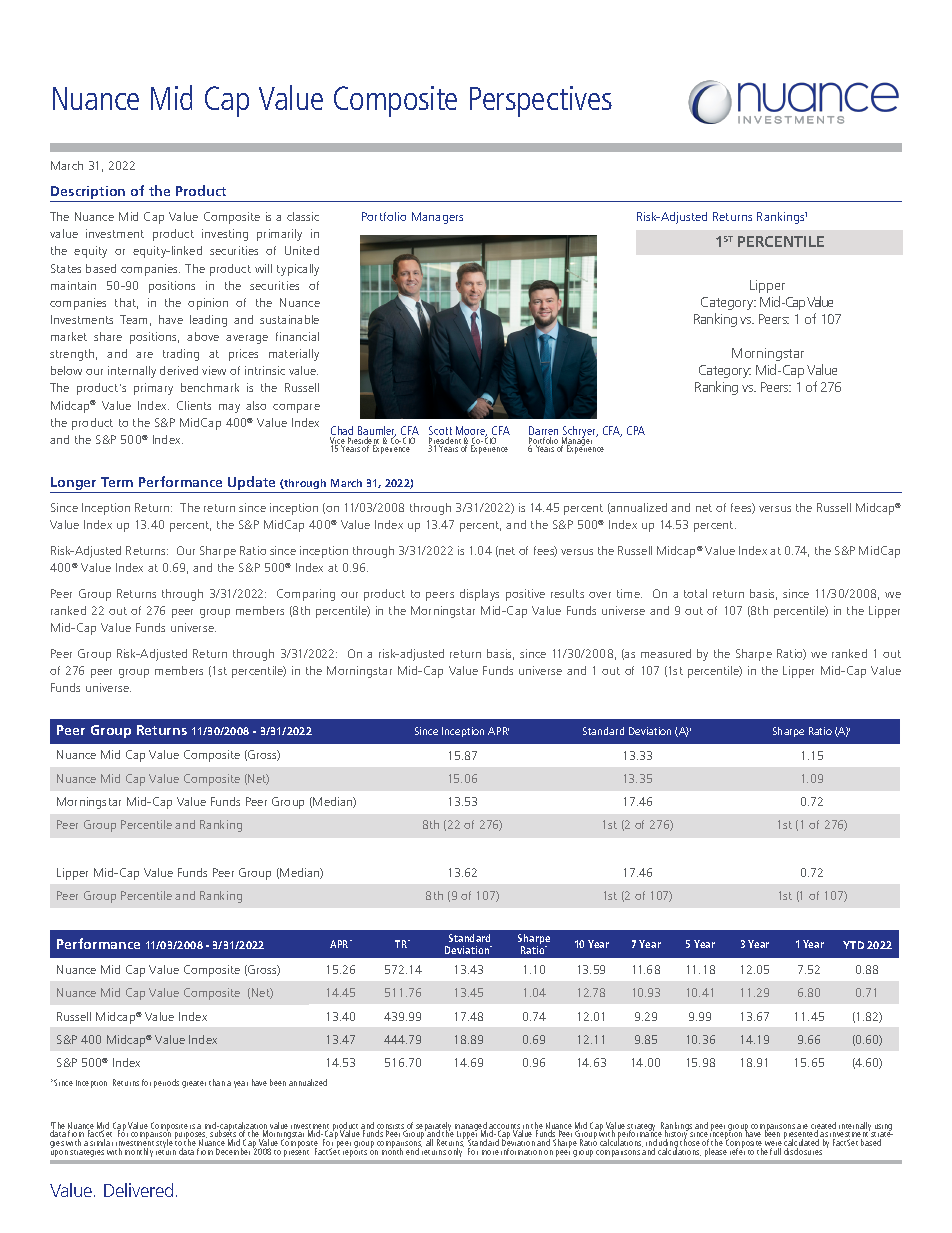 The height and width of the image is (1233, 952). I want to click on full, so click(775, 1150).
